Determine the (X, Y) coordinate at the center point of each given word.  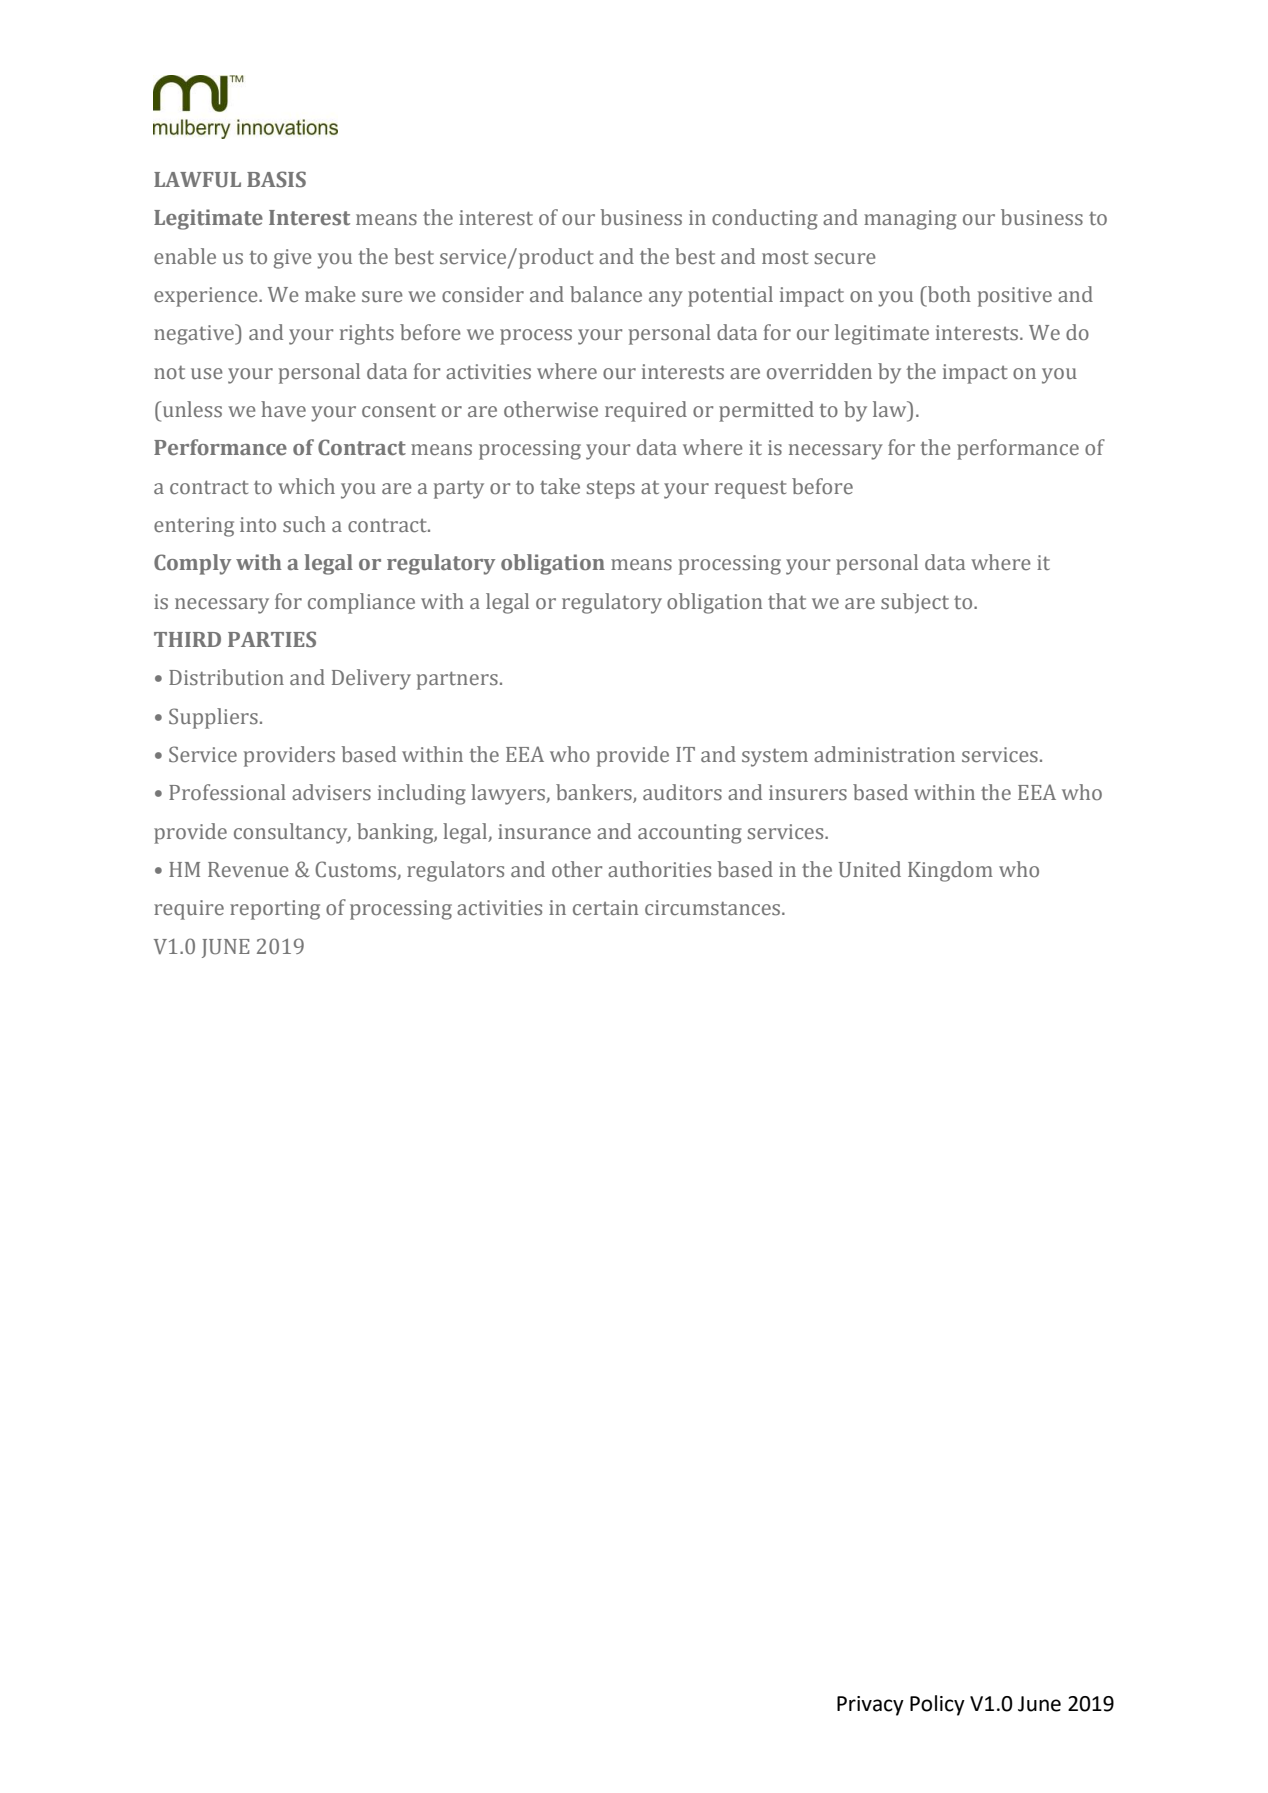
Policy (937, 1705)
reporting (275, 910)
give (293, 259)
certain (605, 907)
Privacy (870, 1706)
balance (606, 294)
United (870, 869)
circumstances (714, 908)
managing (910, 220)
